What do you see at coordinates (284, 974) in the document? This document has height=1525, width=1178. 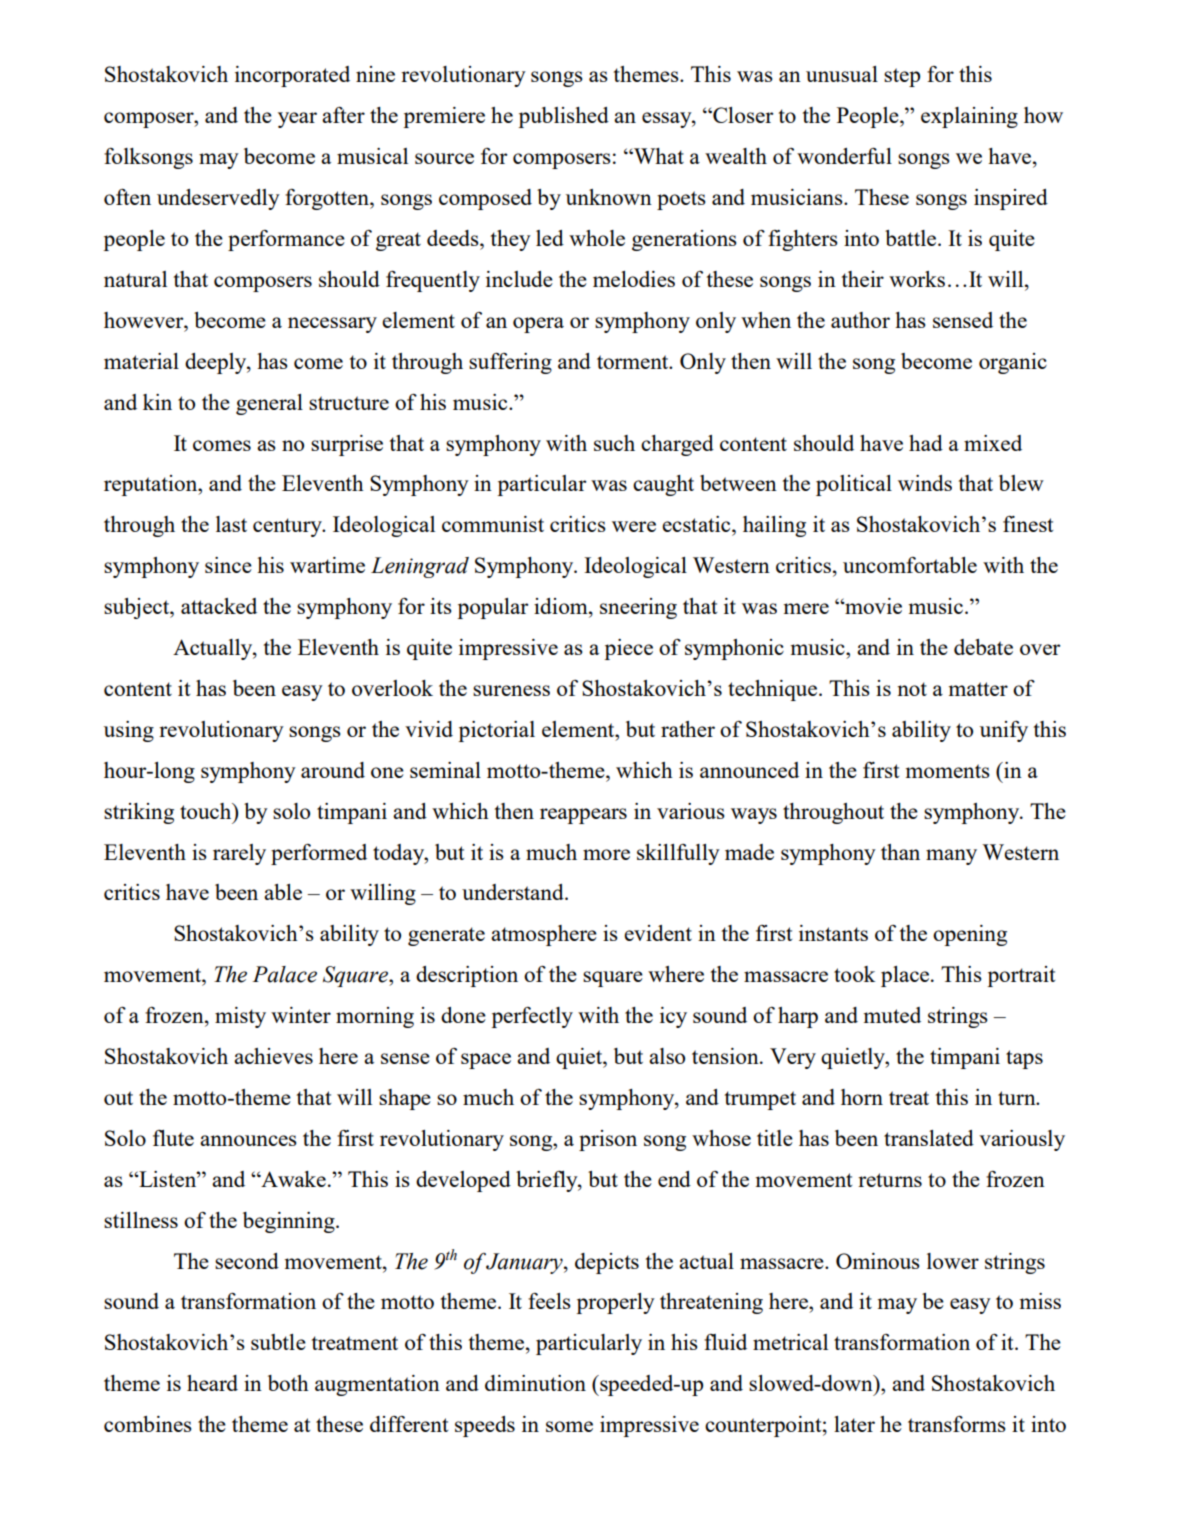 I see `Palace` at bounding box center [284, 974].
